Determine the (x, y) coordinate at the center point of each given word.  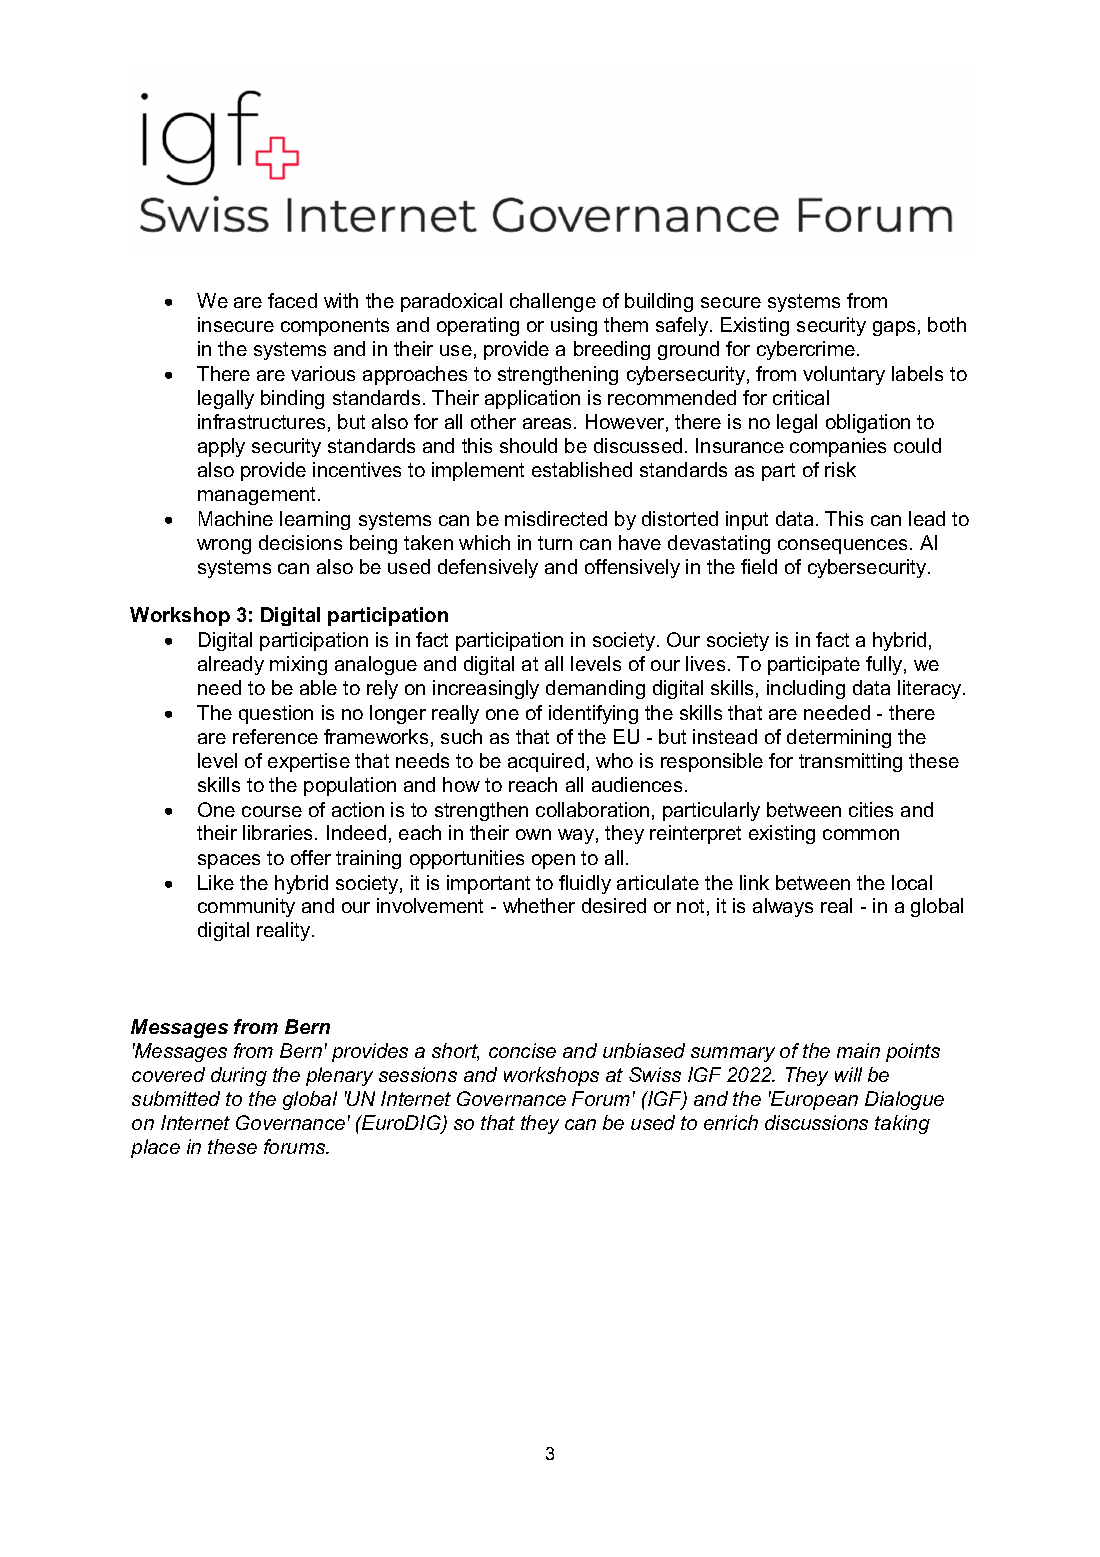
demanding (595, 689)
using (574, 326)
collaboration (592, 809)
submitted (176, 1098)
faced (292, 300)
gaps (894, 328)
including (806, 689)
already (231, 665)
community (246, 907)
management (258, 496)
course (272, 811)
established (582, 469)
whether (539, 905)
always (783, 907)
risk (840, 469)
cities (871, 809)
